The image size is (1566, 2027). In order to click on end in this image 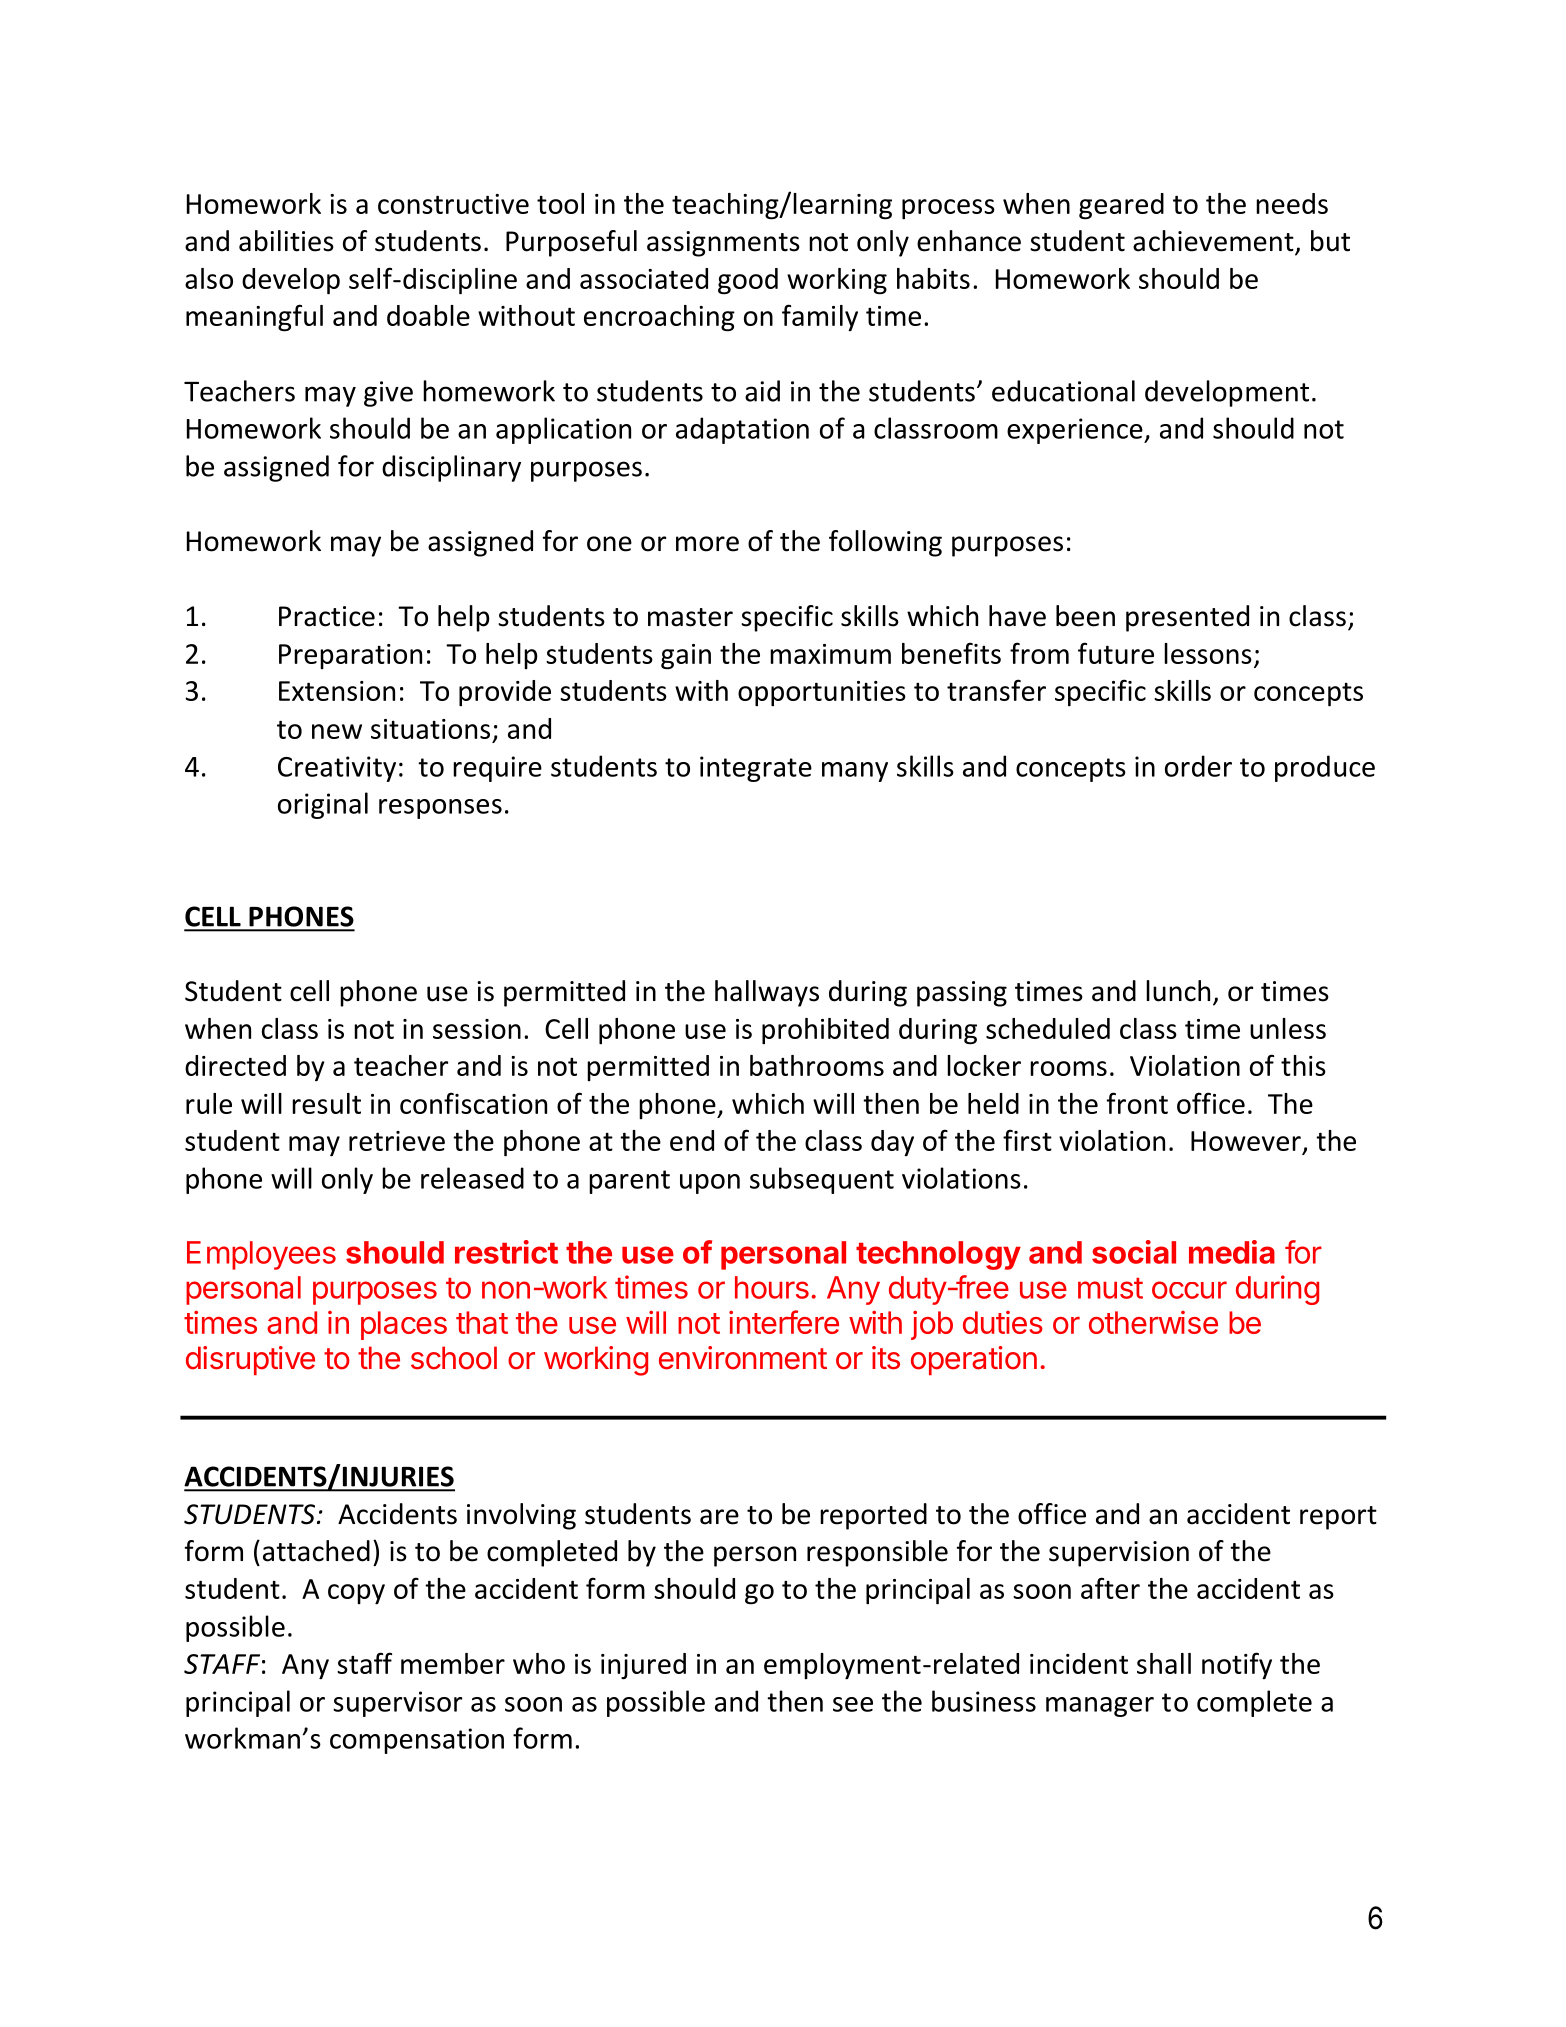, I will do `click(692, 1140)`.
